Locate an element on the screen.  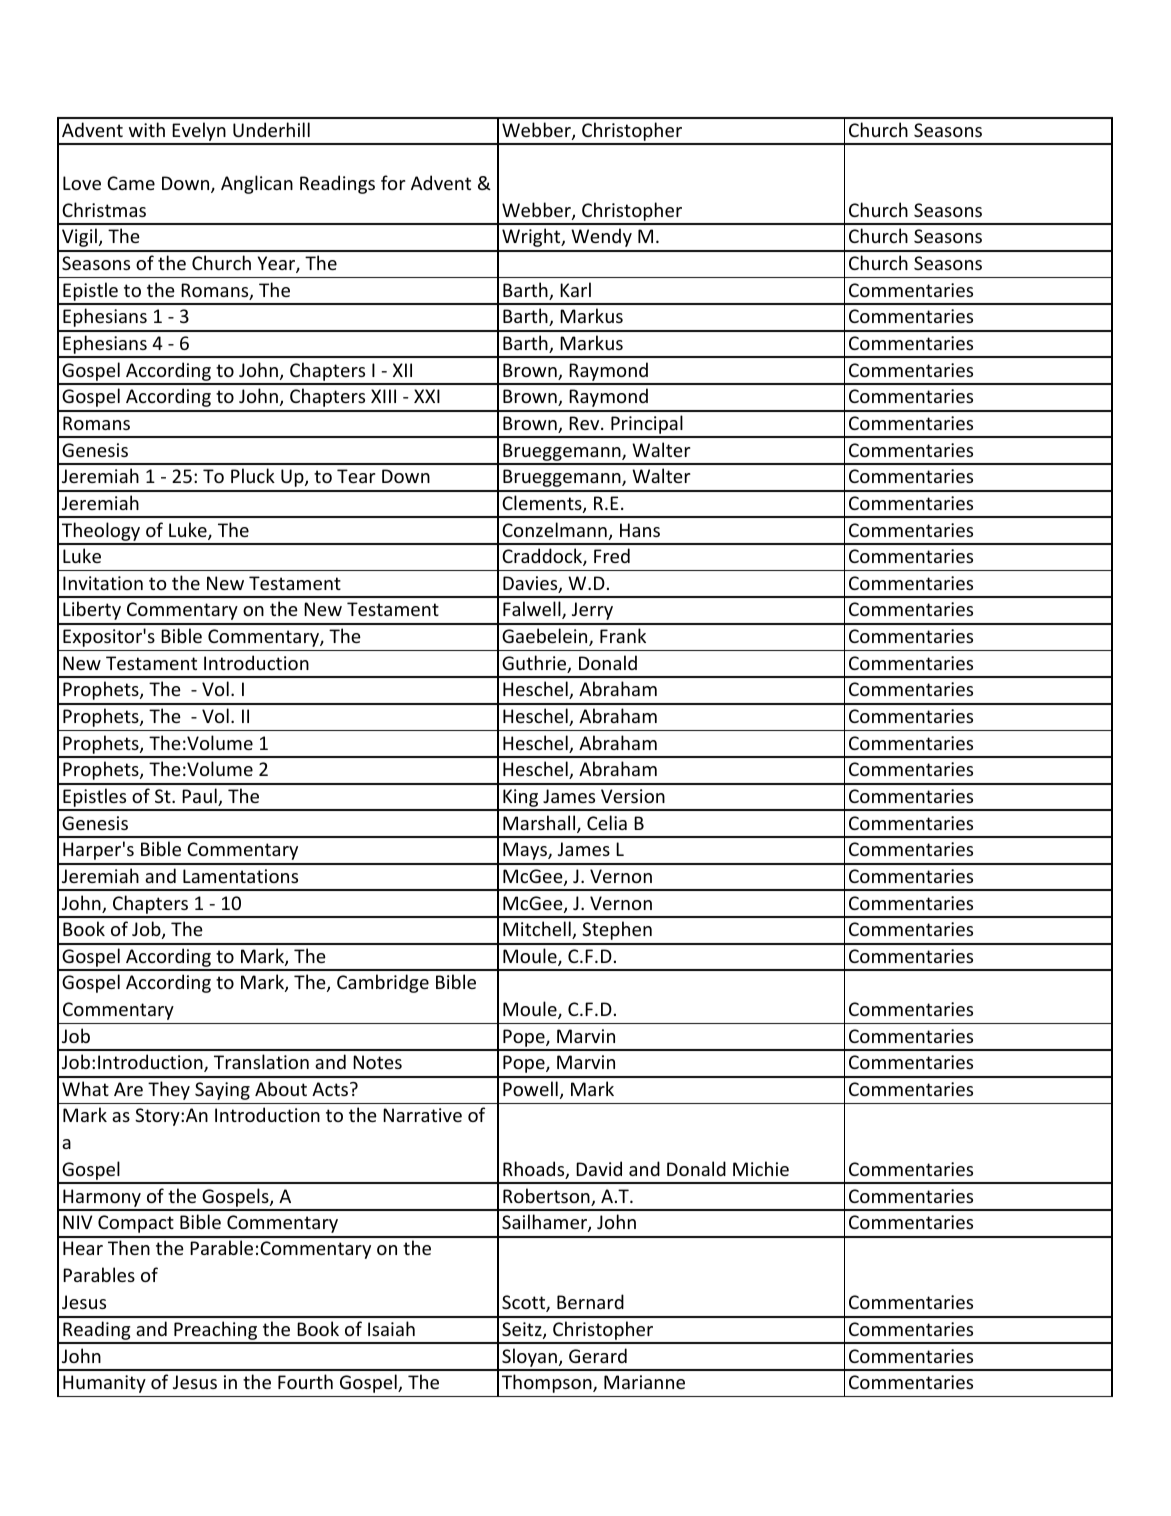
Lamentations is located at coordinates (240, 876).
